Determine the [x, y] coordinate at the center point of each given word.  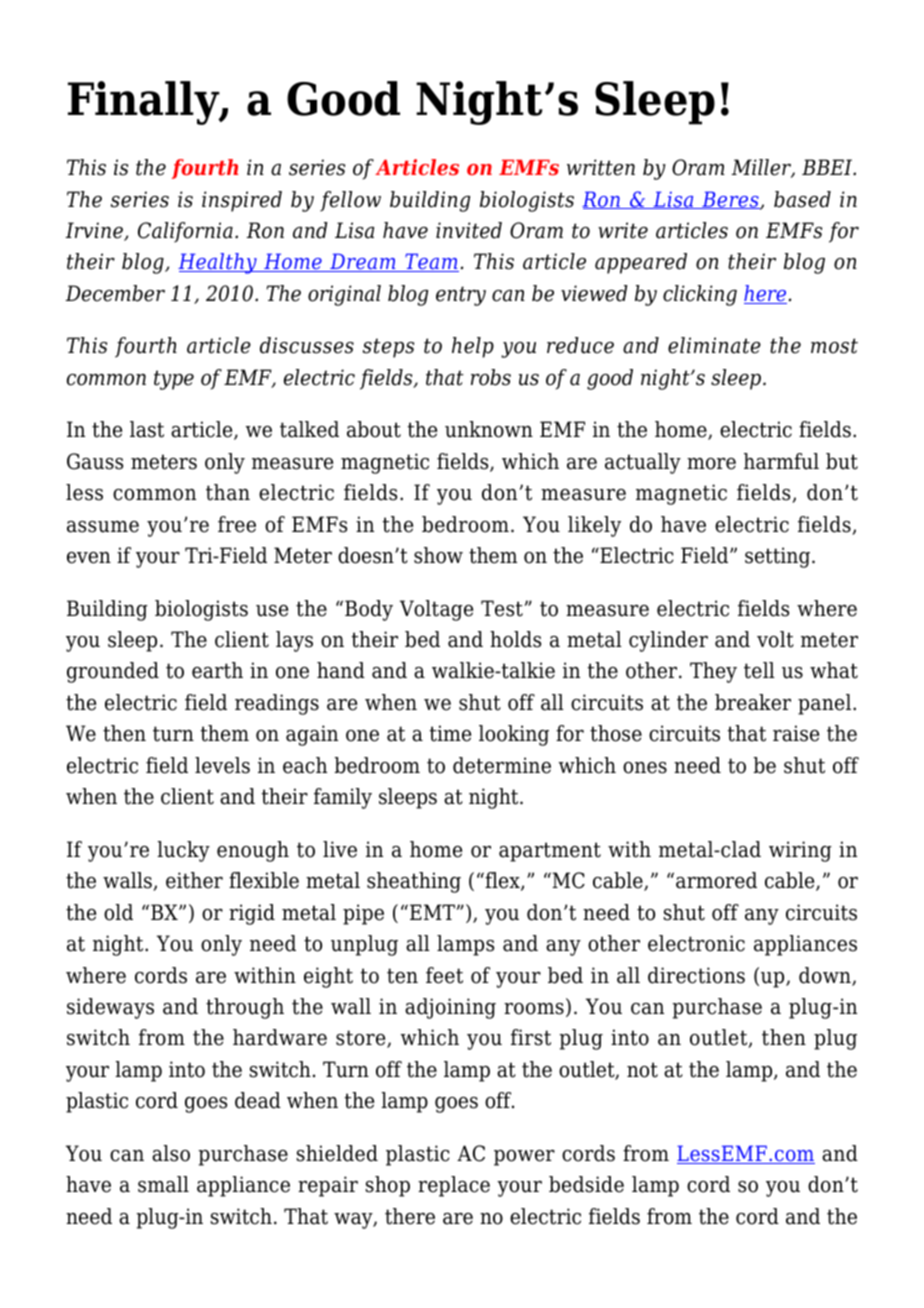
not [642, 1070]
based [802, 199]
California [185, 232]
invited [469, 230]
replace [454, 1186]
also [171, 1153]
